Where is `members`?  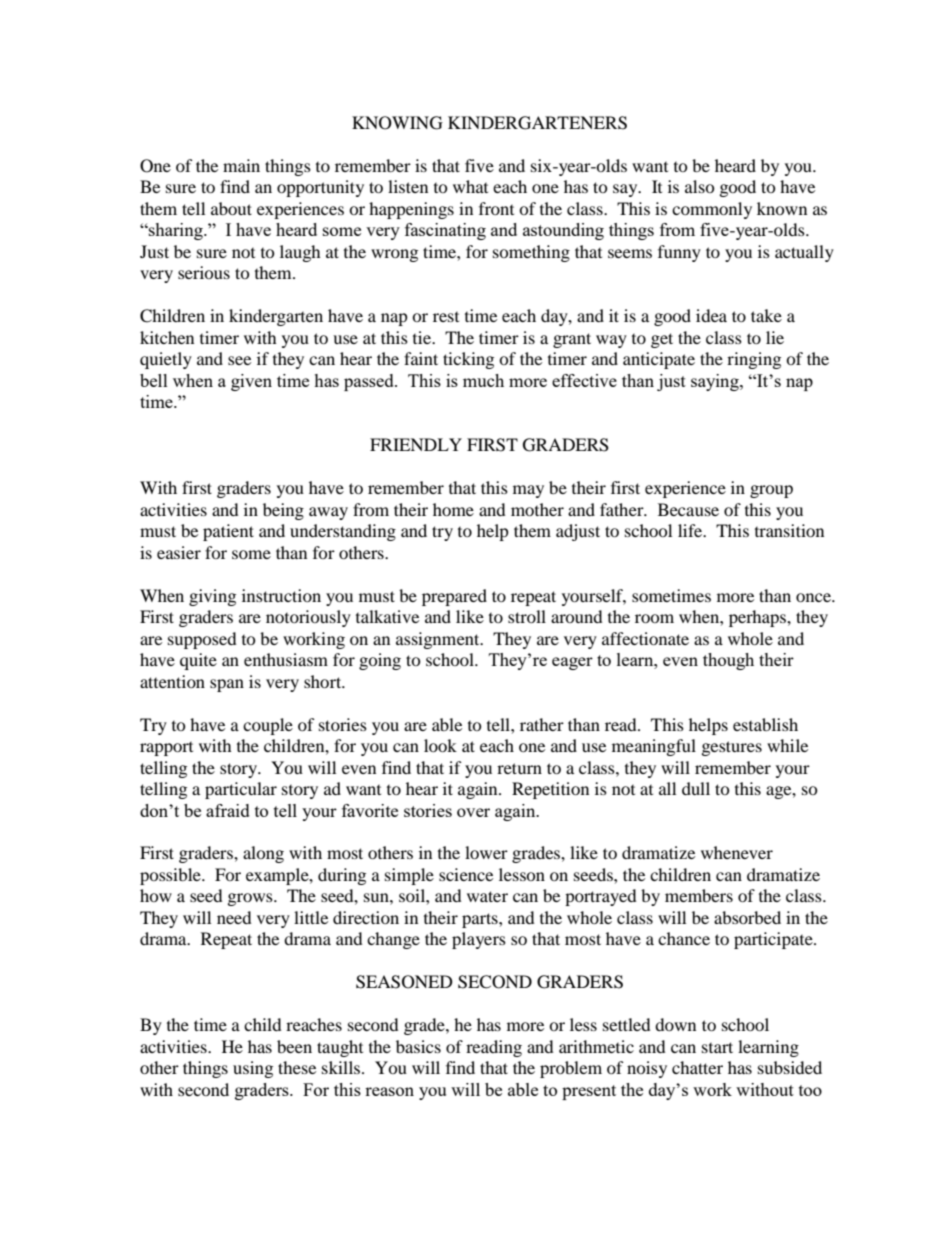
members is located at coordinates (699, 895).
